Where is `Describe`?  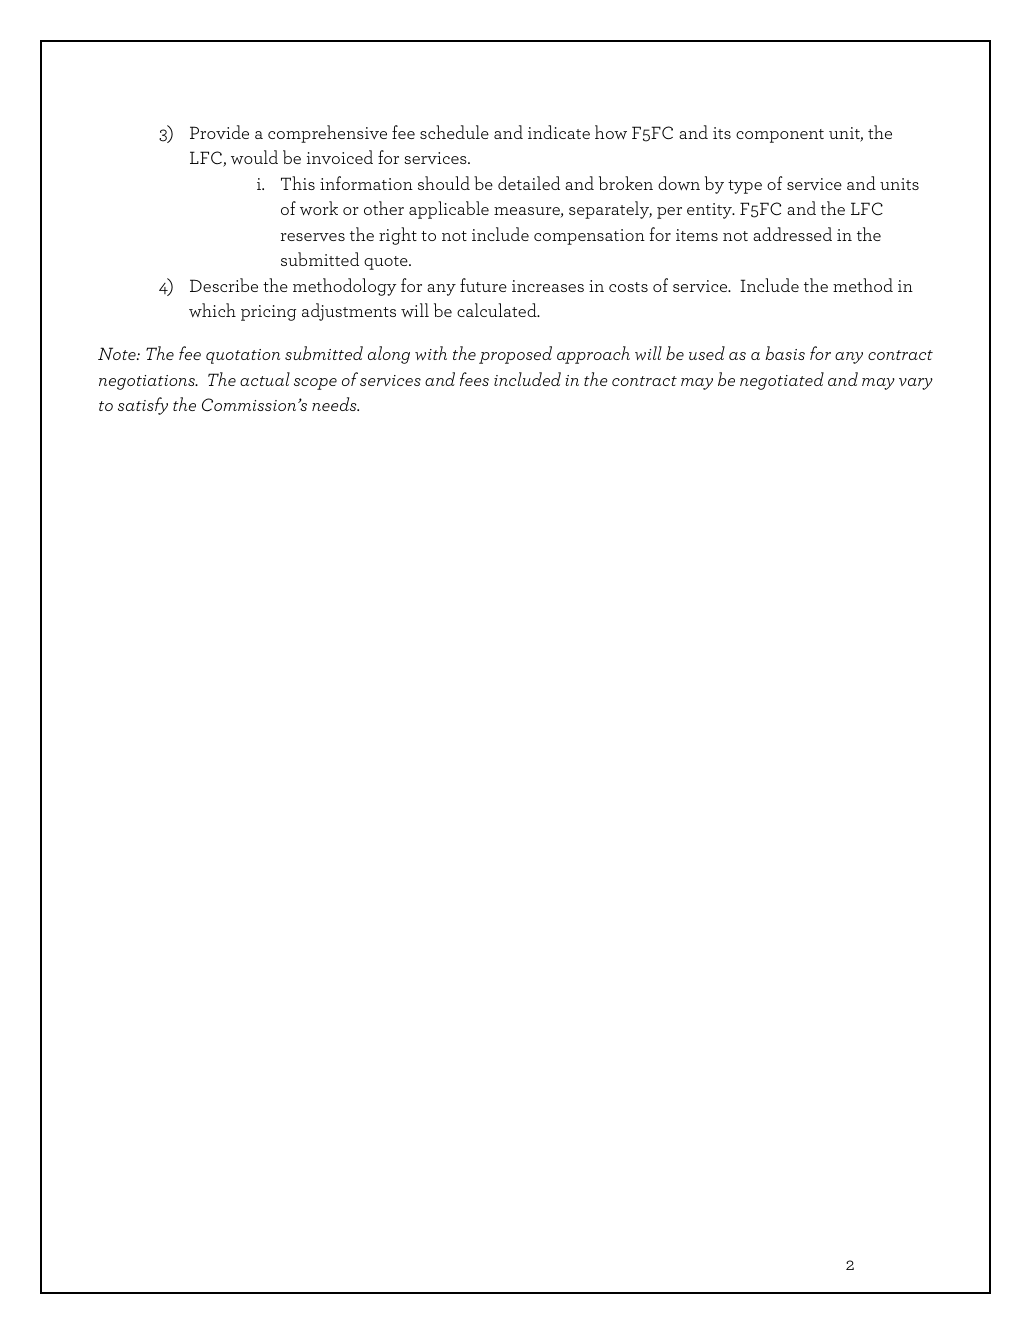 Describe is located at coordinates (224, 285).
